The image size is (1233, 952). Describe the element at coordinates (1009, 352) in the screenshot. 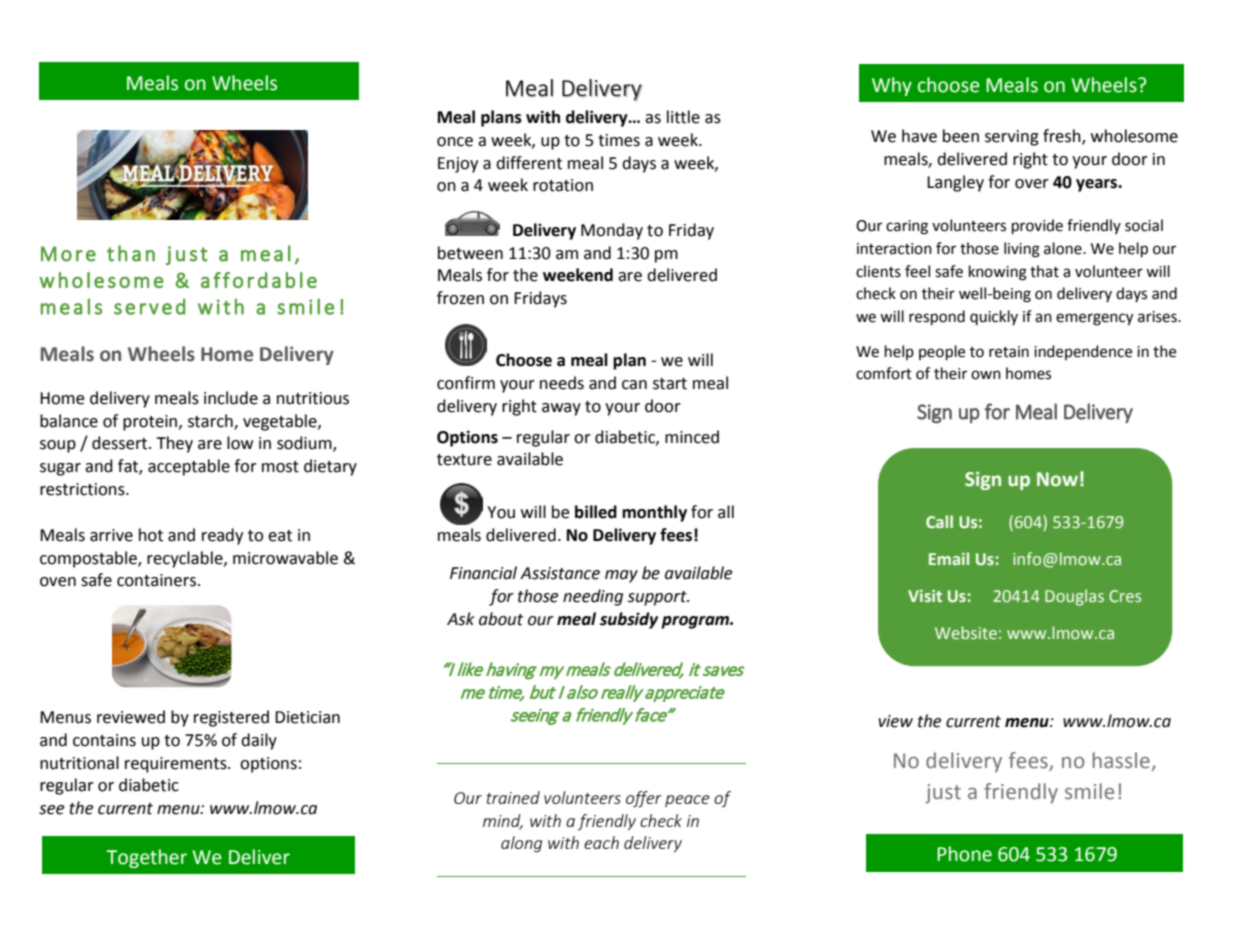

I see `retain` at that location.
